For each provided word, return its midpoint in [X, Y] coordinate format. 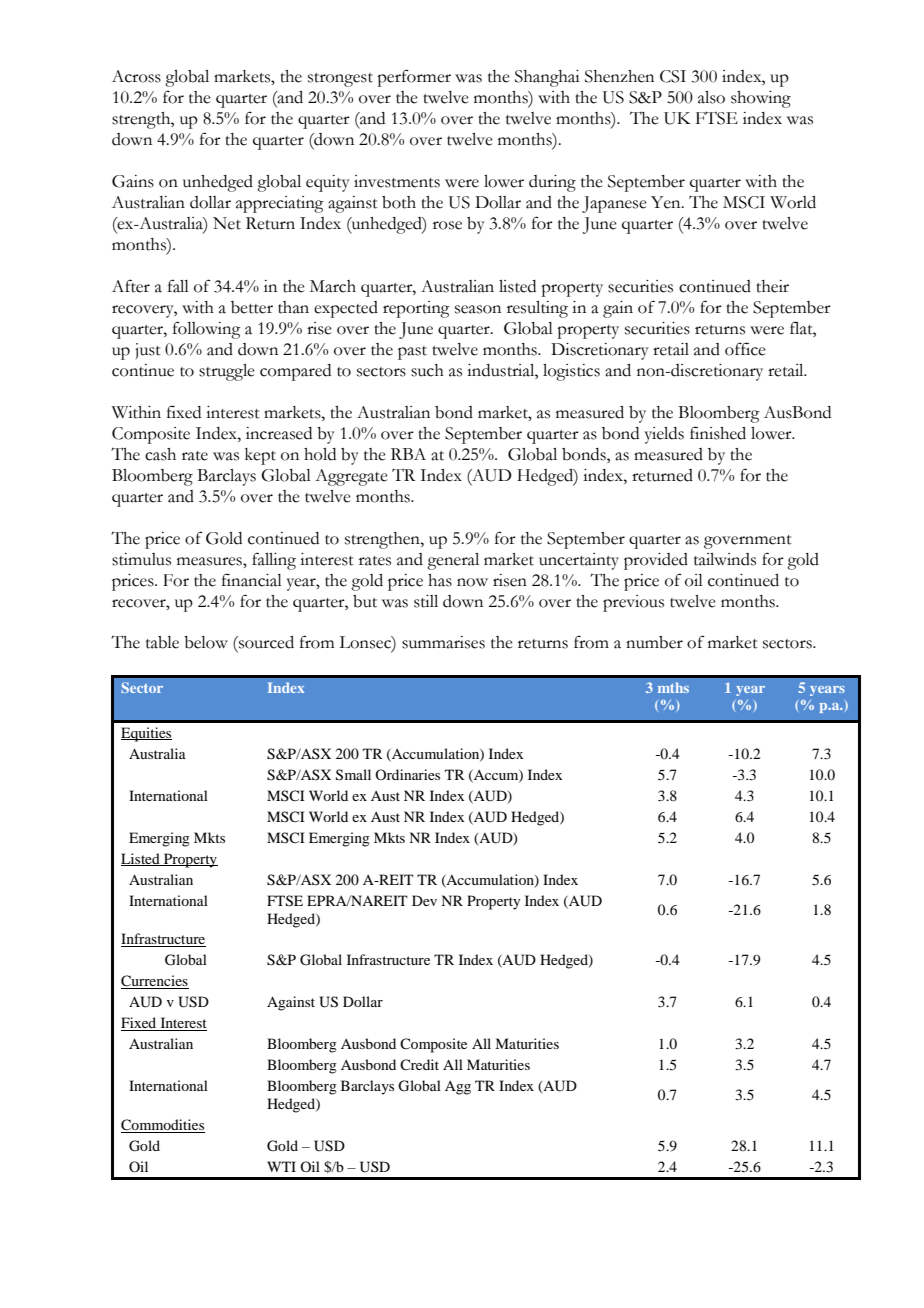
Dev [424, 900]
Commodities [163, 1126]
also [711, 97]
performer [414, 78]
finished [718, 433]
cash [160, 454]
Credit [419, 1064]
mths [673, 687]
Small [353, 775]
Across [136, 76]
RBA [408, 454]
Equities [146, 734]
